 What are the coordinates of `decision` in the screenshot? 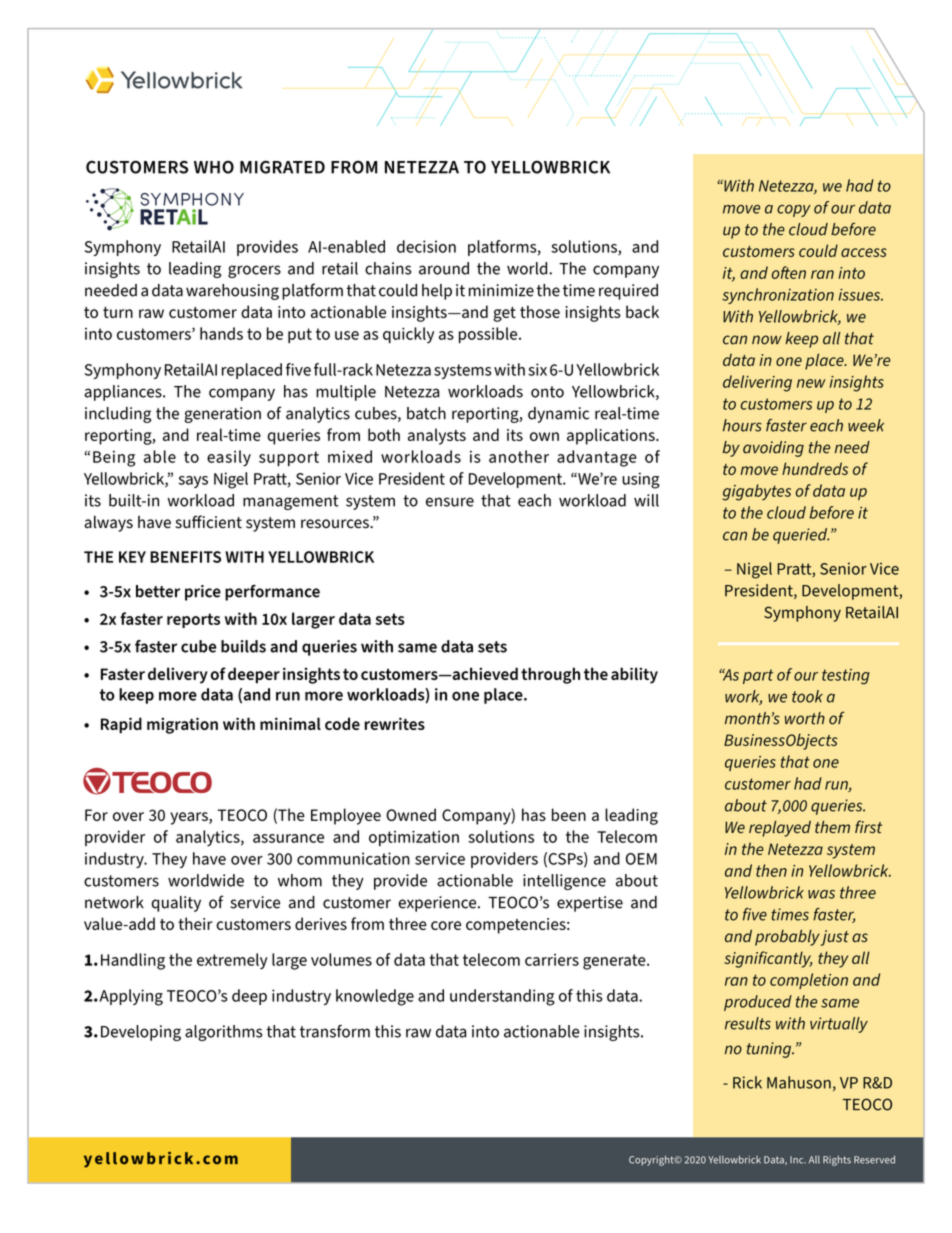 It's located at (426, 246).
